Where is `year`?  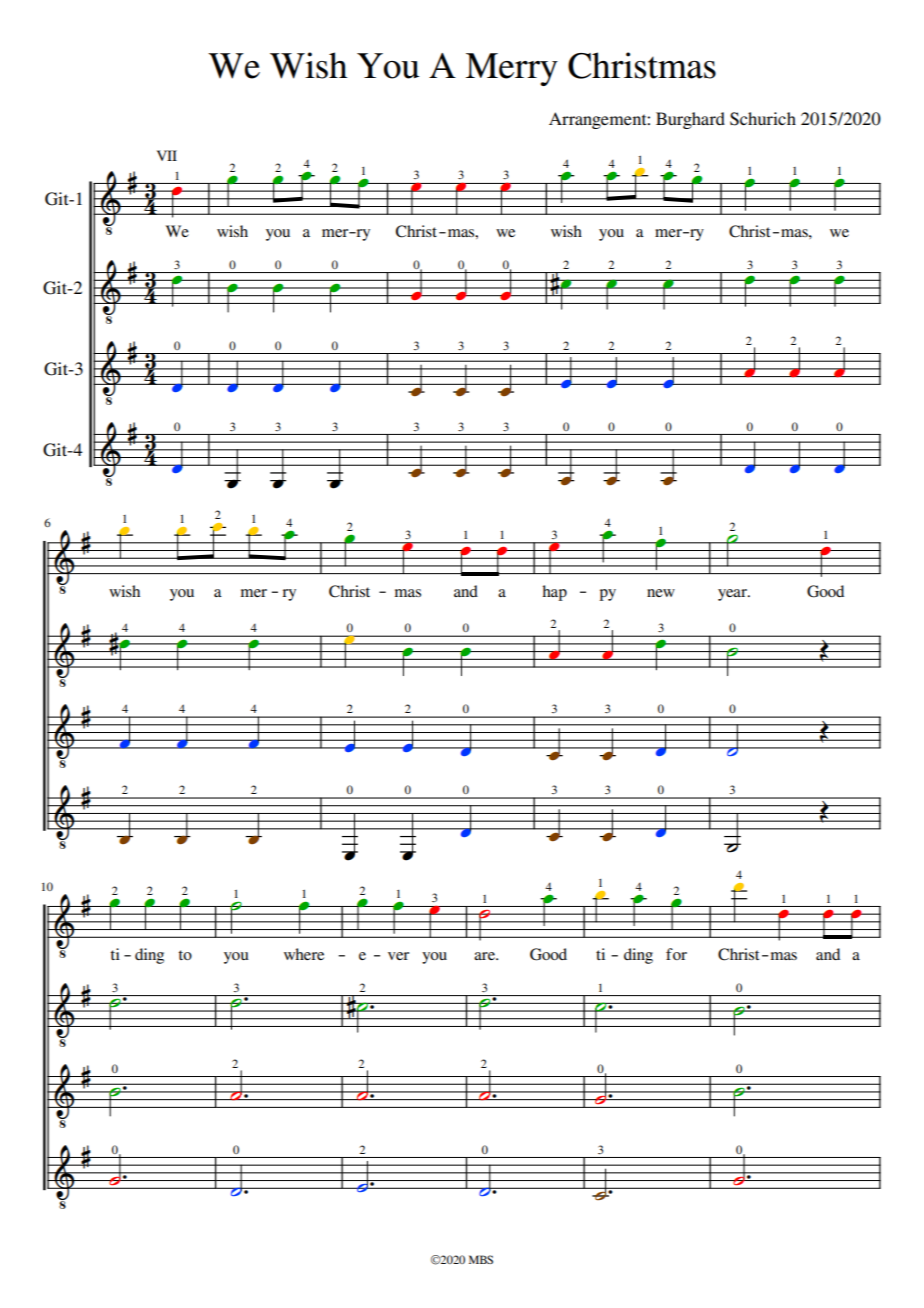
year is located at coordinates (733, 595).
